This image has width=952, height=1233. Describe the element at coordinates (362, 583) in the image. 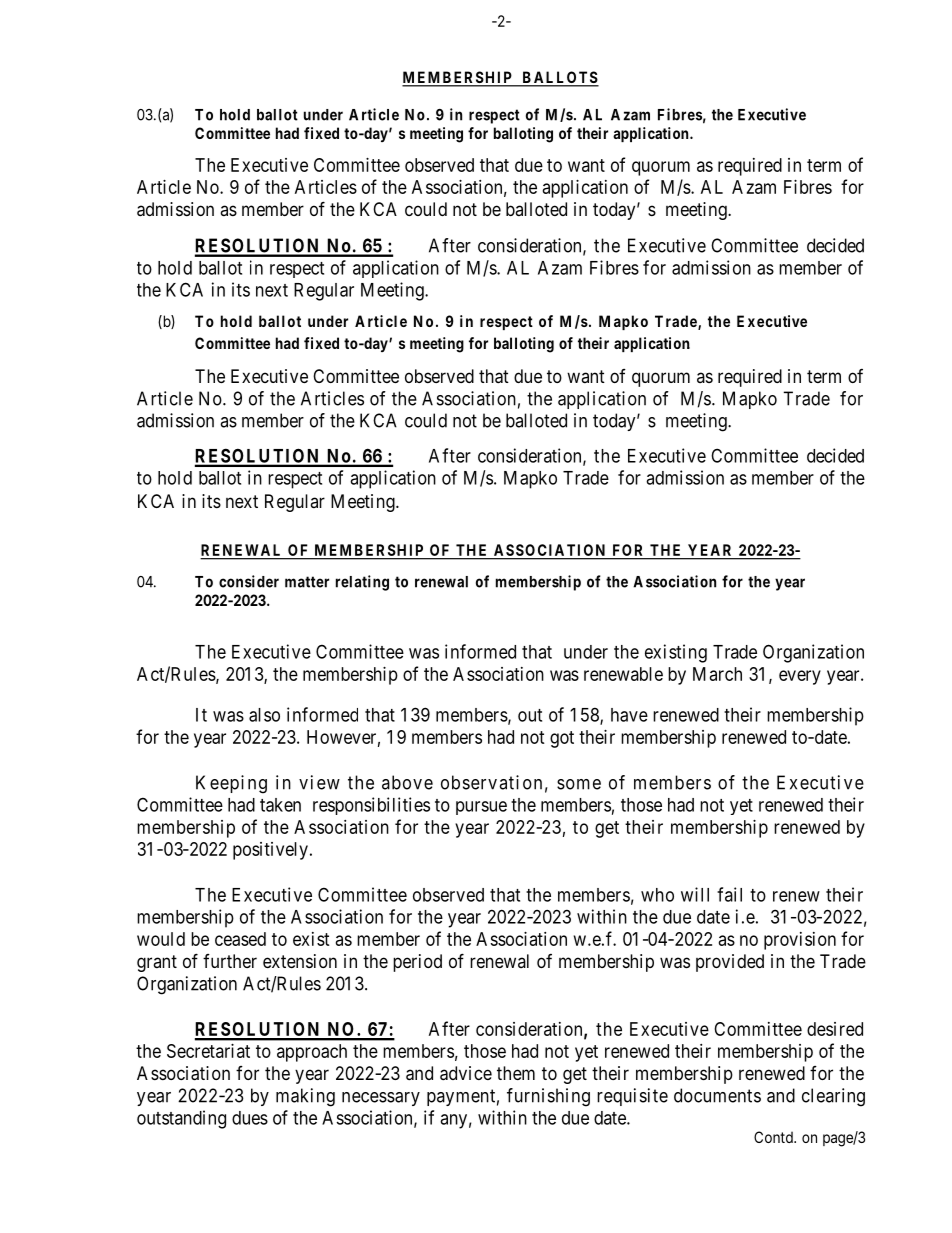

I see `relating` at that location.
